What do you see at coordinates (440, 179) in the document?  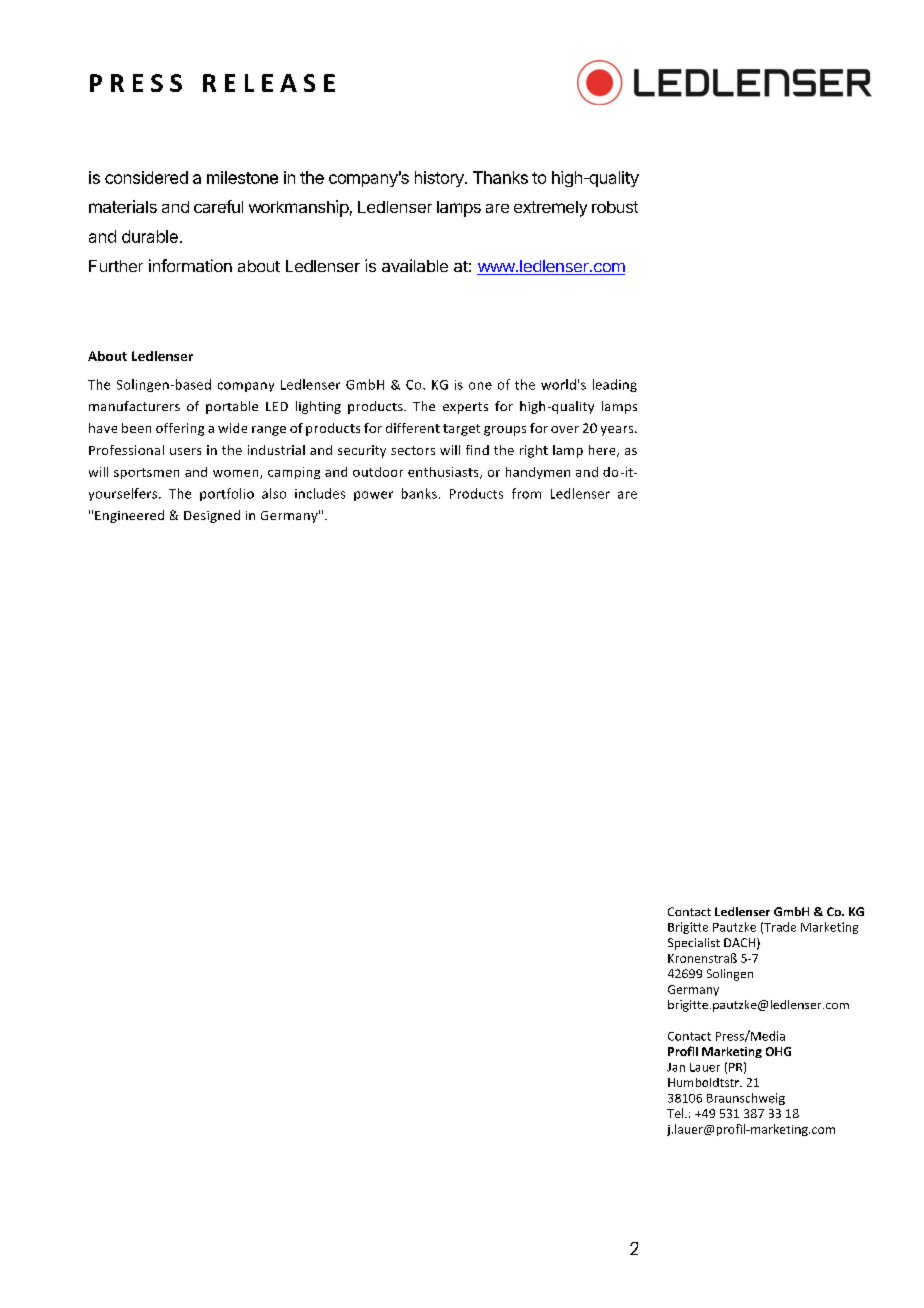 I see `history` at bounding box center [440, 179].
